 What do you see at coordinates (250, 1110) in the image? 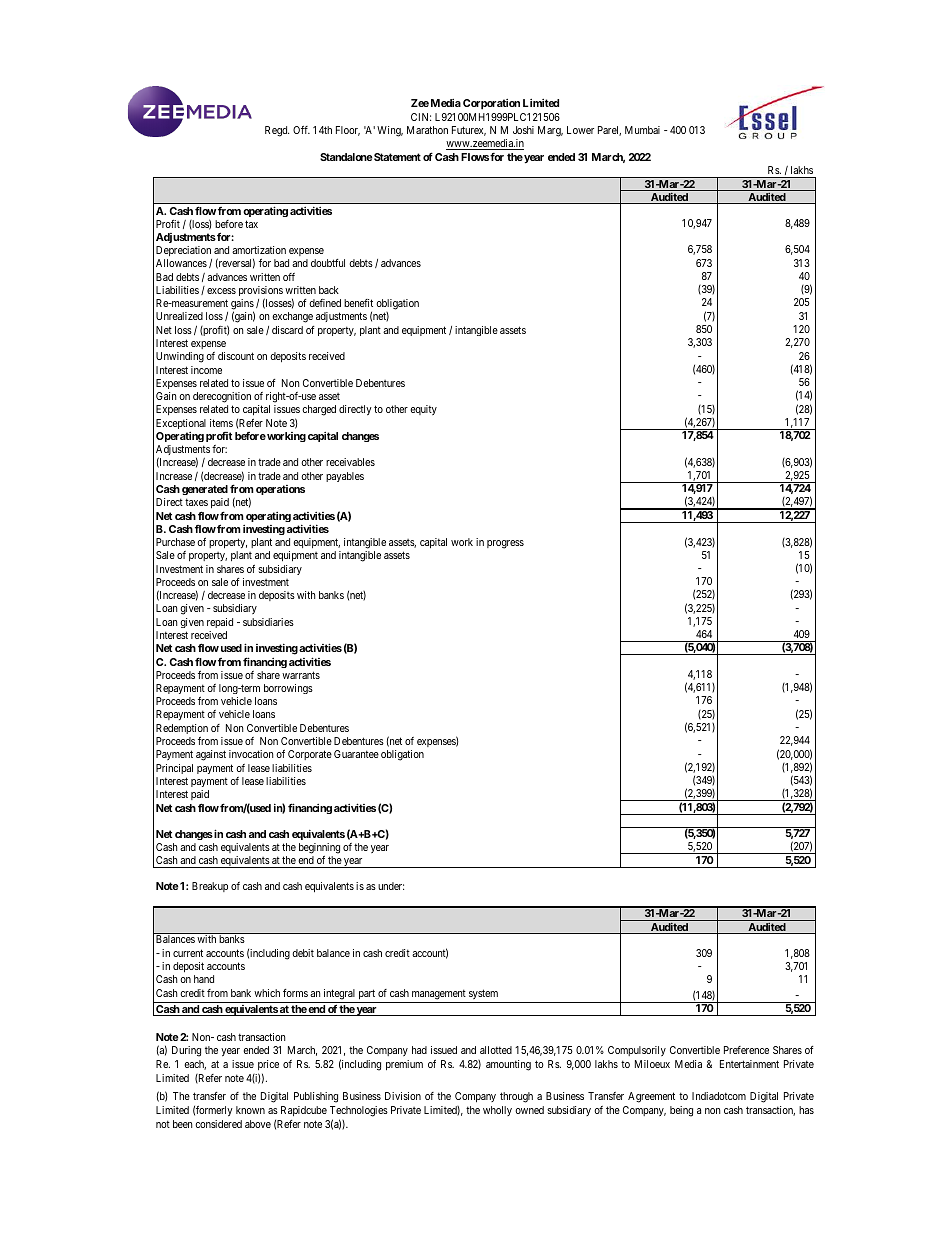
I see `known` at bounding box center [250, 1110].
